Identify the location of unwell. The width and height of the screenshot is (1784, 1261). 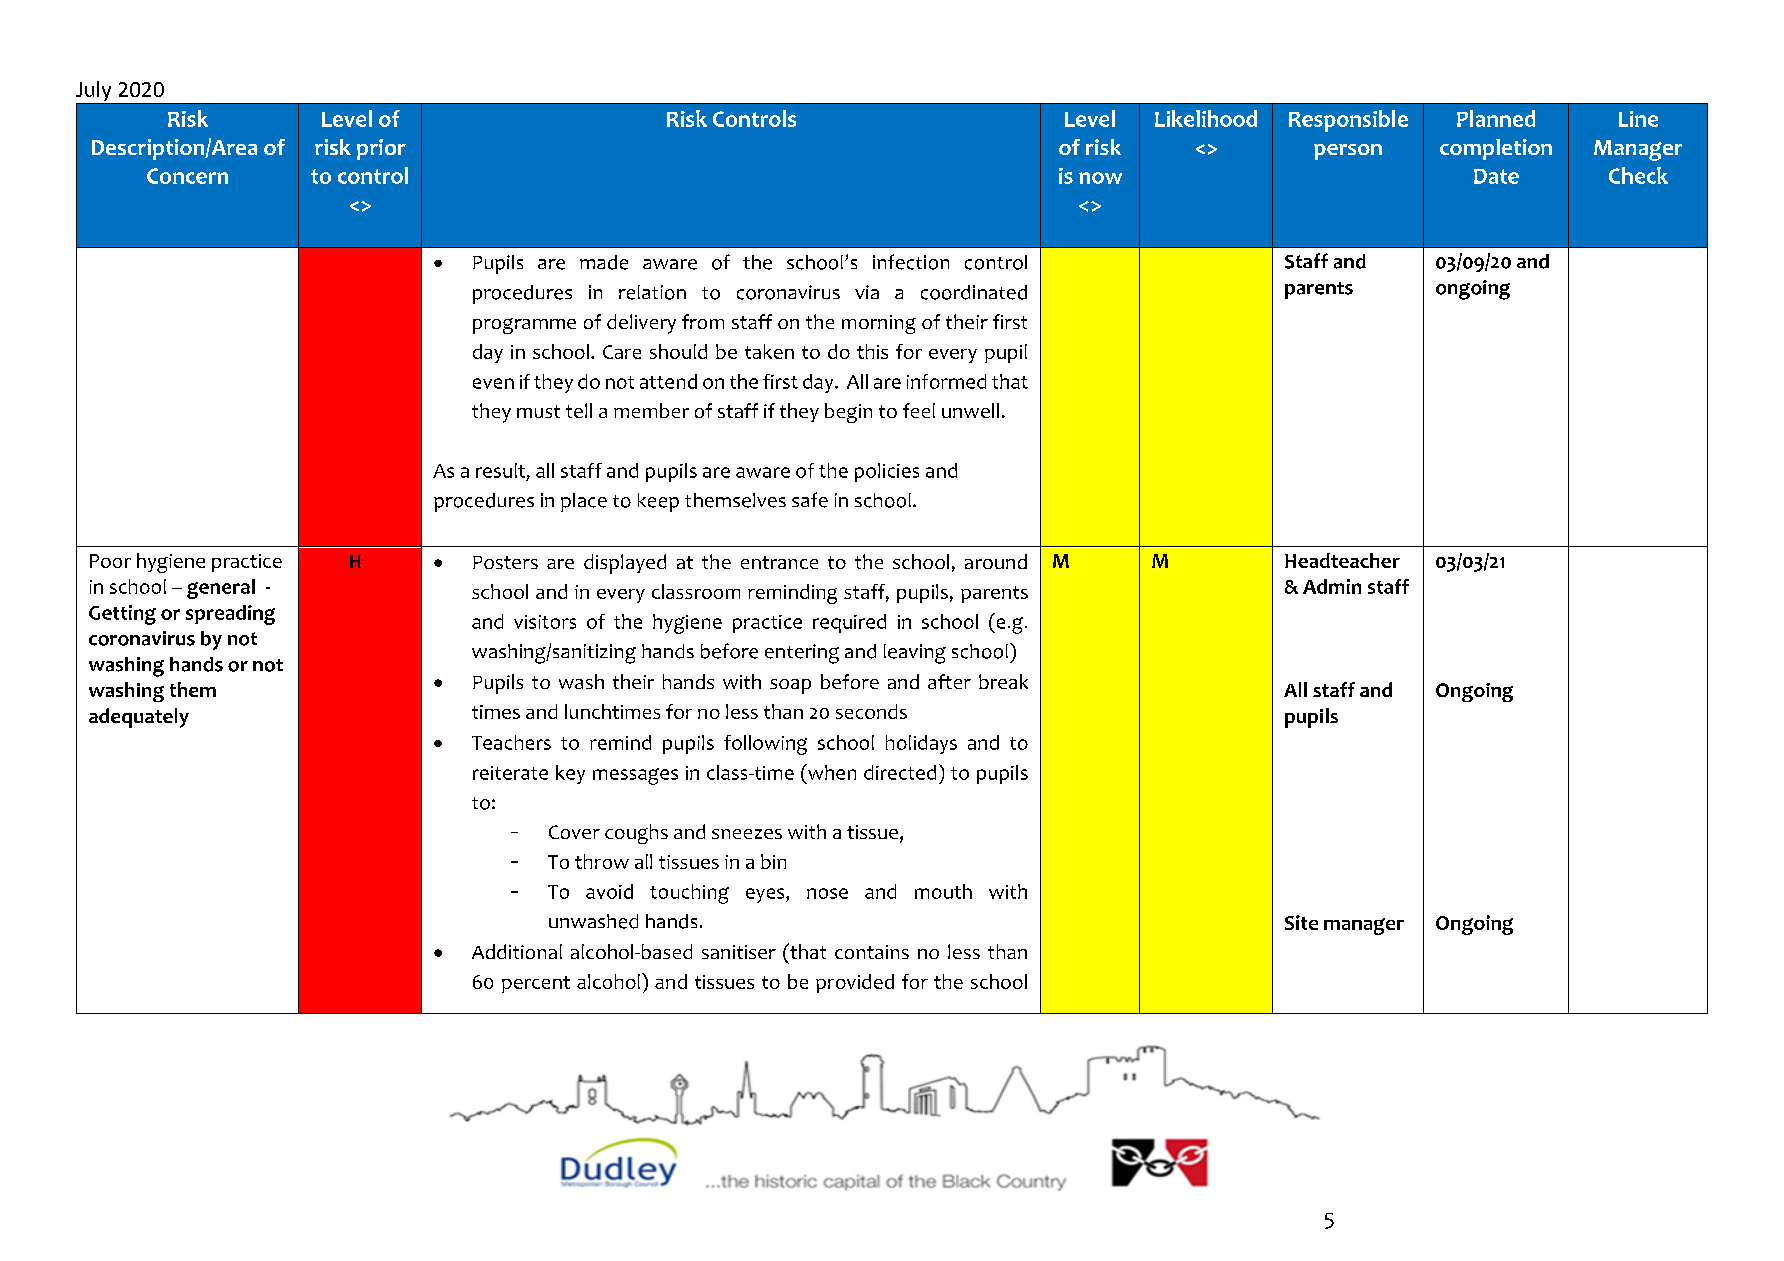
(970, 410).
